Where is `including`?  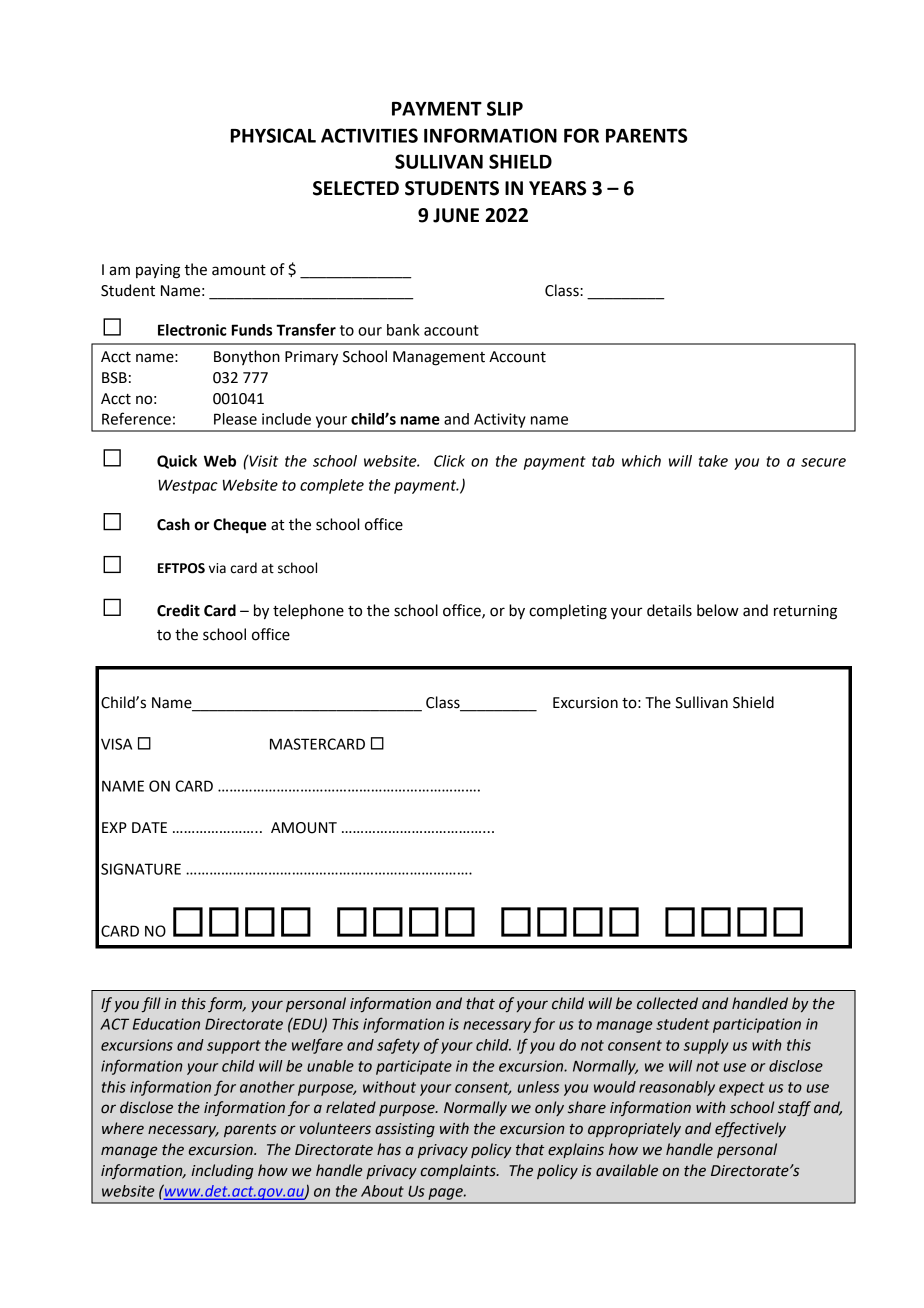
including is located at coordinates (222, 1171).
